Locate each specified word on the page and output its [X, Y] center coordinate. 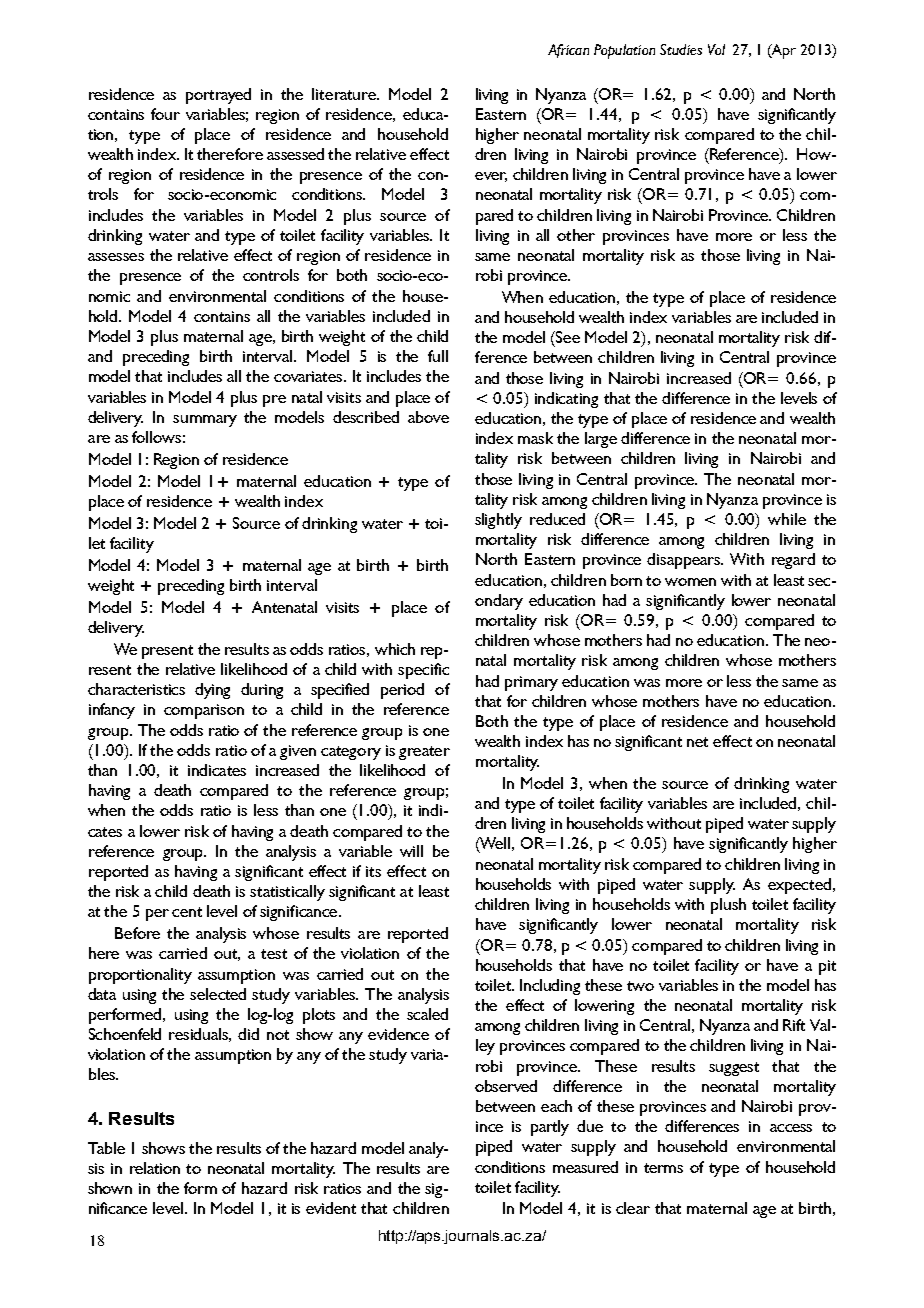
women [690, 582]
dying [212, 691]
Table [106, 1148]
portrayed [218, 96]
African [568, 51]
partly [550, 1128]
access [791, 1128]
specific [423, 671]
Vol [716, 49]
